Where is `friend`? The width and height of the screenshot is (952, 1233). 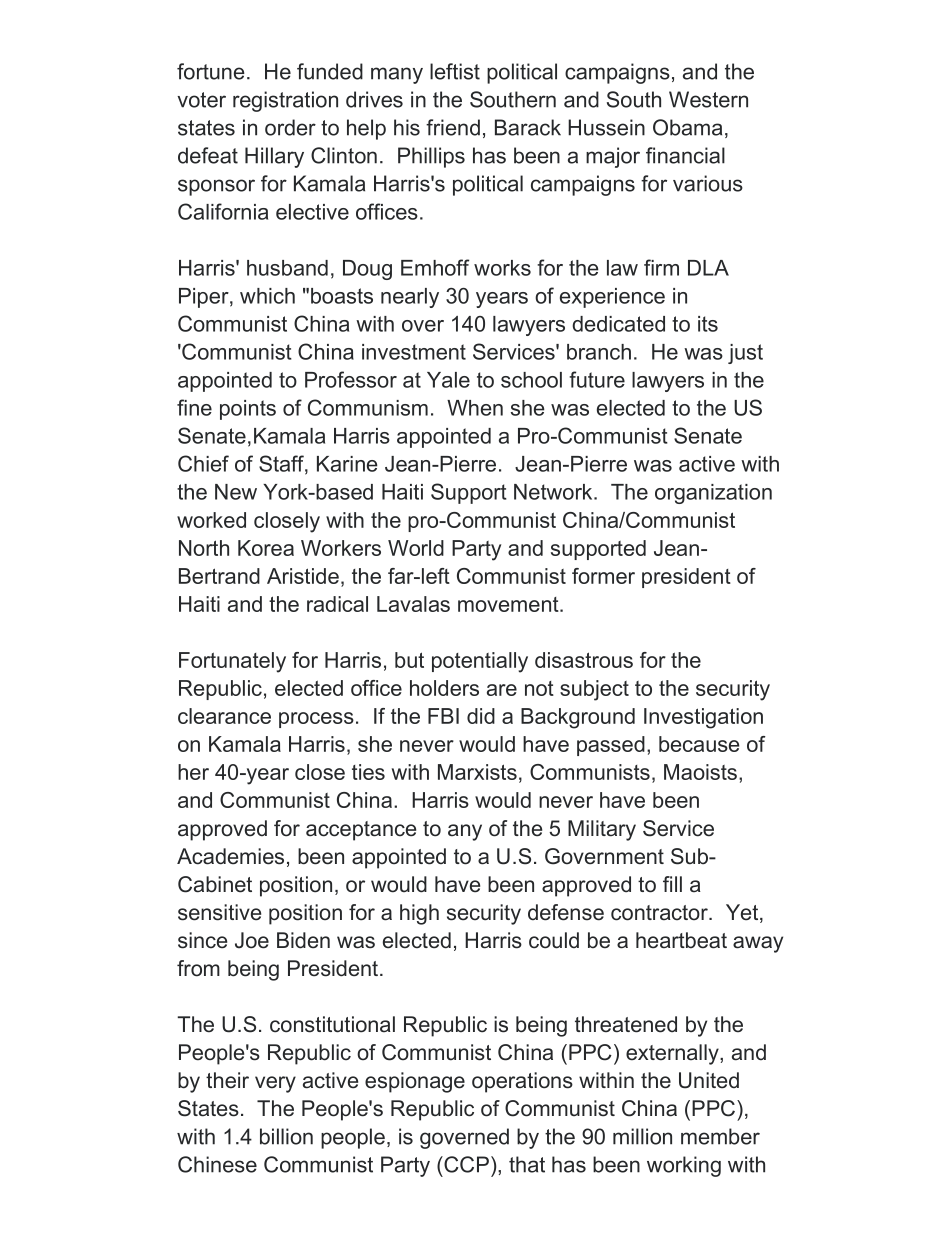
friend is located at coordinates (453, 127).
